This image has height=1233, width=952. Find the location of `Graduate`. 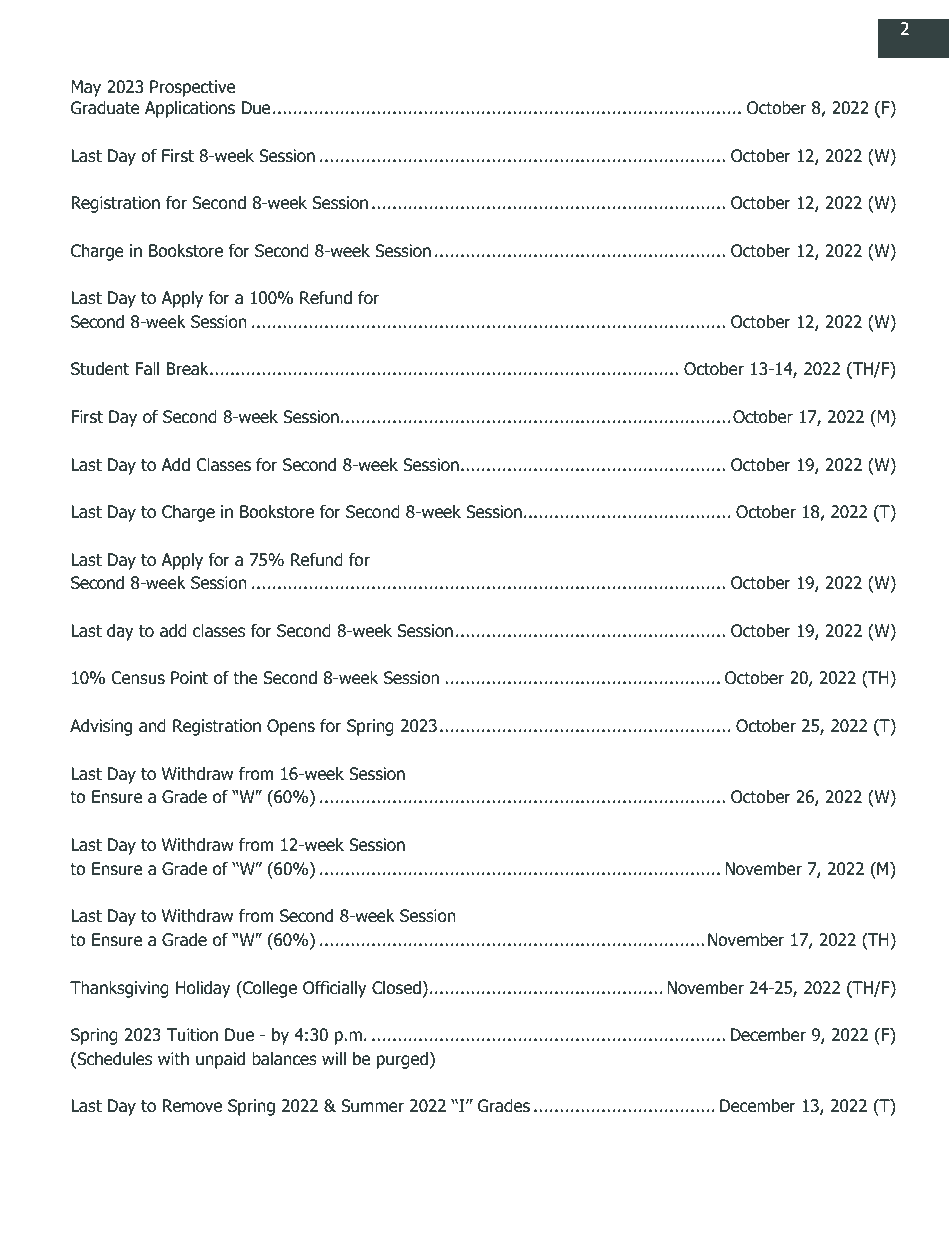

Graduate is located at coordinates (105, 108).
